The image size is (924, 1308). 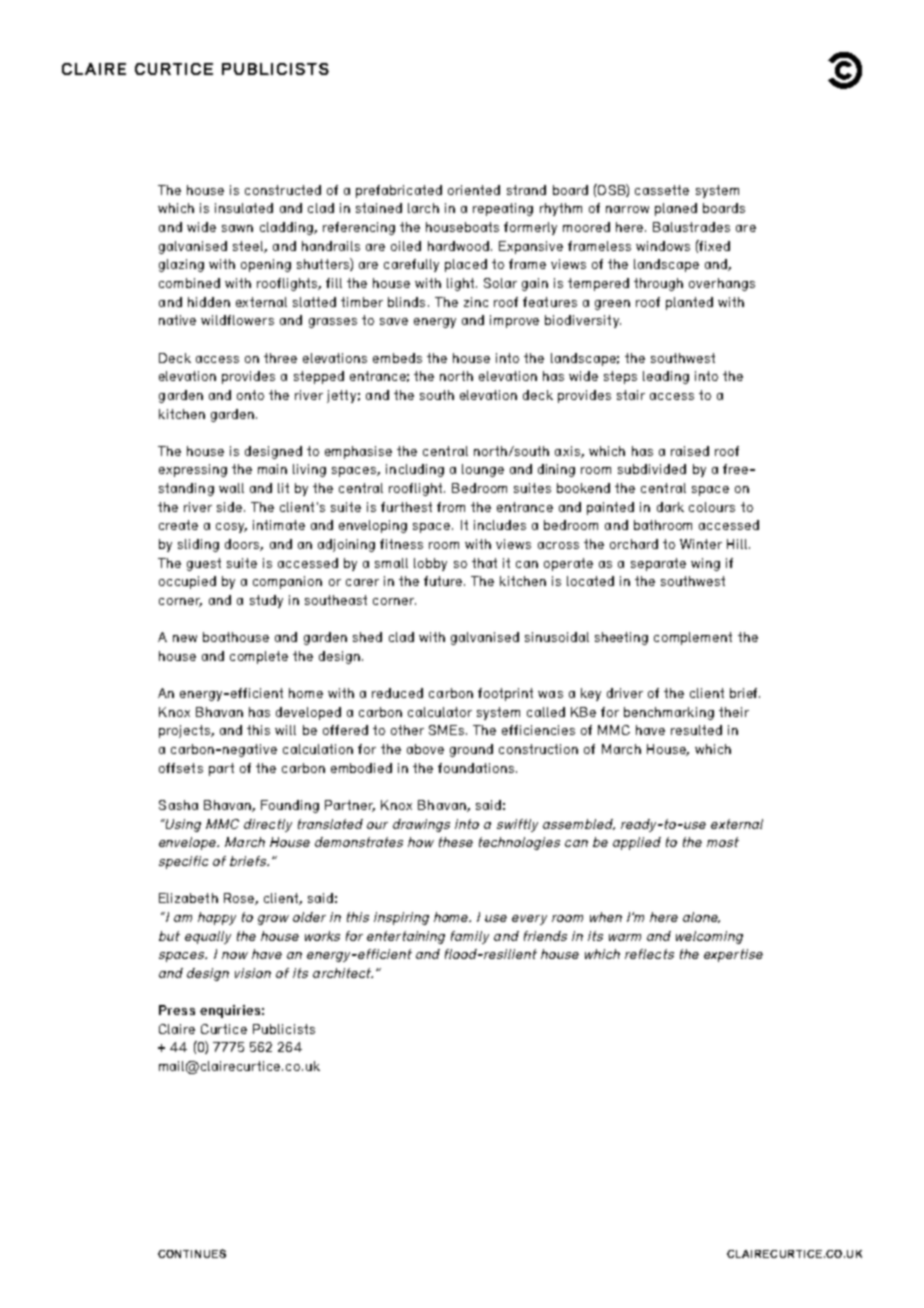 I want to click on Rose, so click(x=240, y=899).
